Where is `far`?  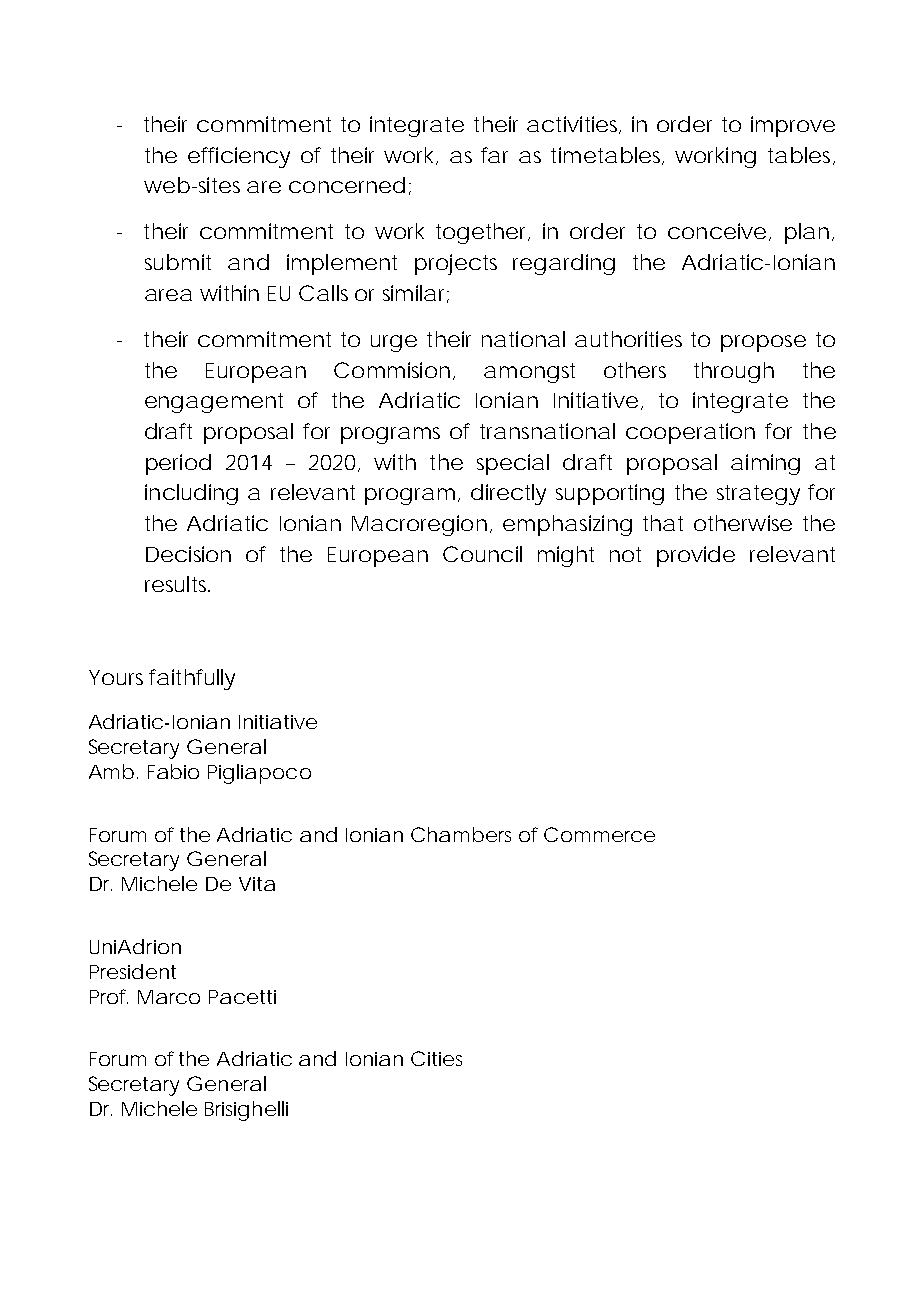
far is located at coordinates (494, 155).
